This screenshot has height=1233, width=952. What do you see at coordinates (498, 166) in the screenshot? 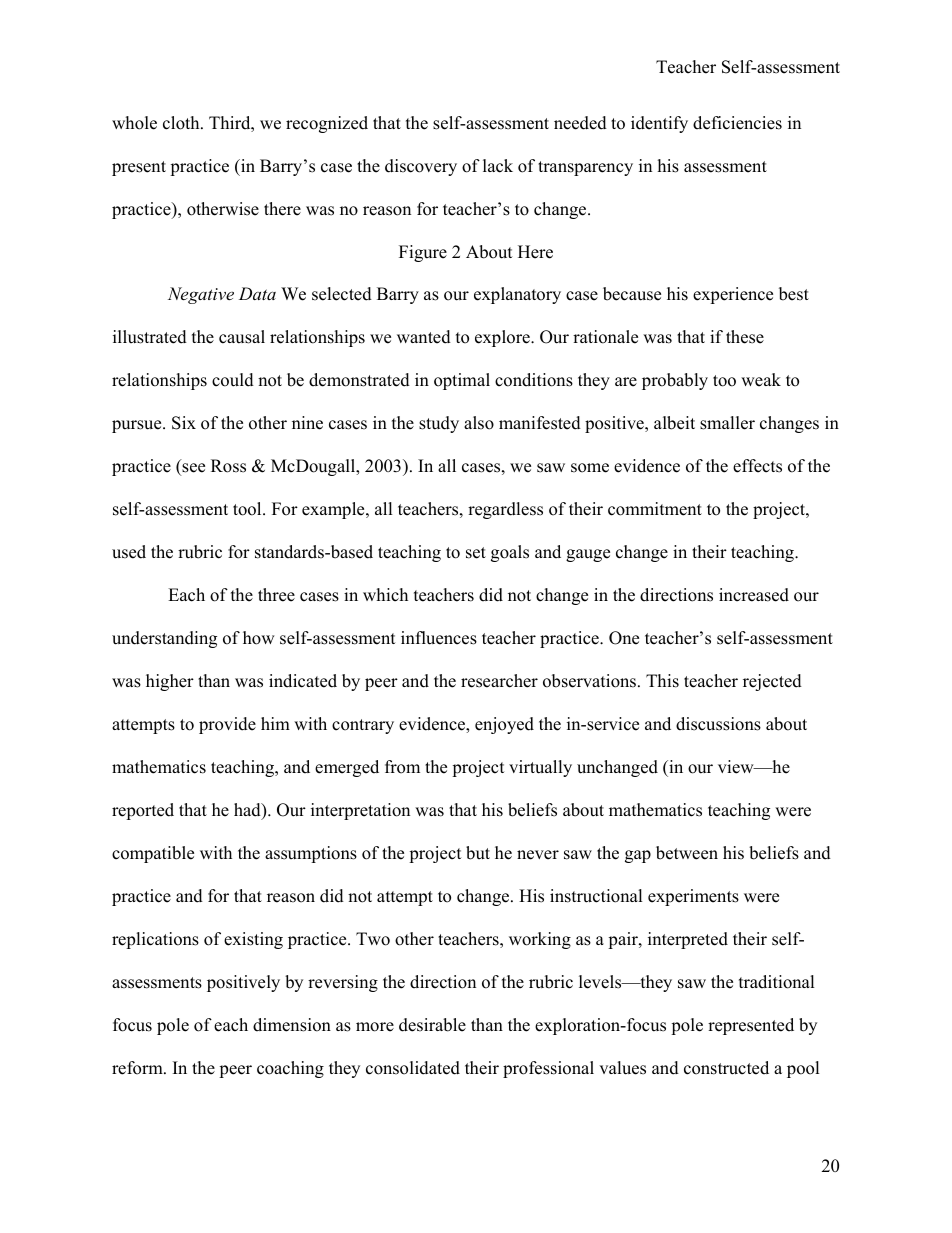
I see `lack` at bounding box center [498, 166].
